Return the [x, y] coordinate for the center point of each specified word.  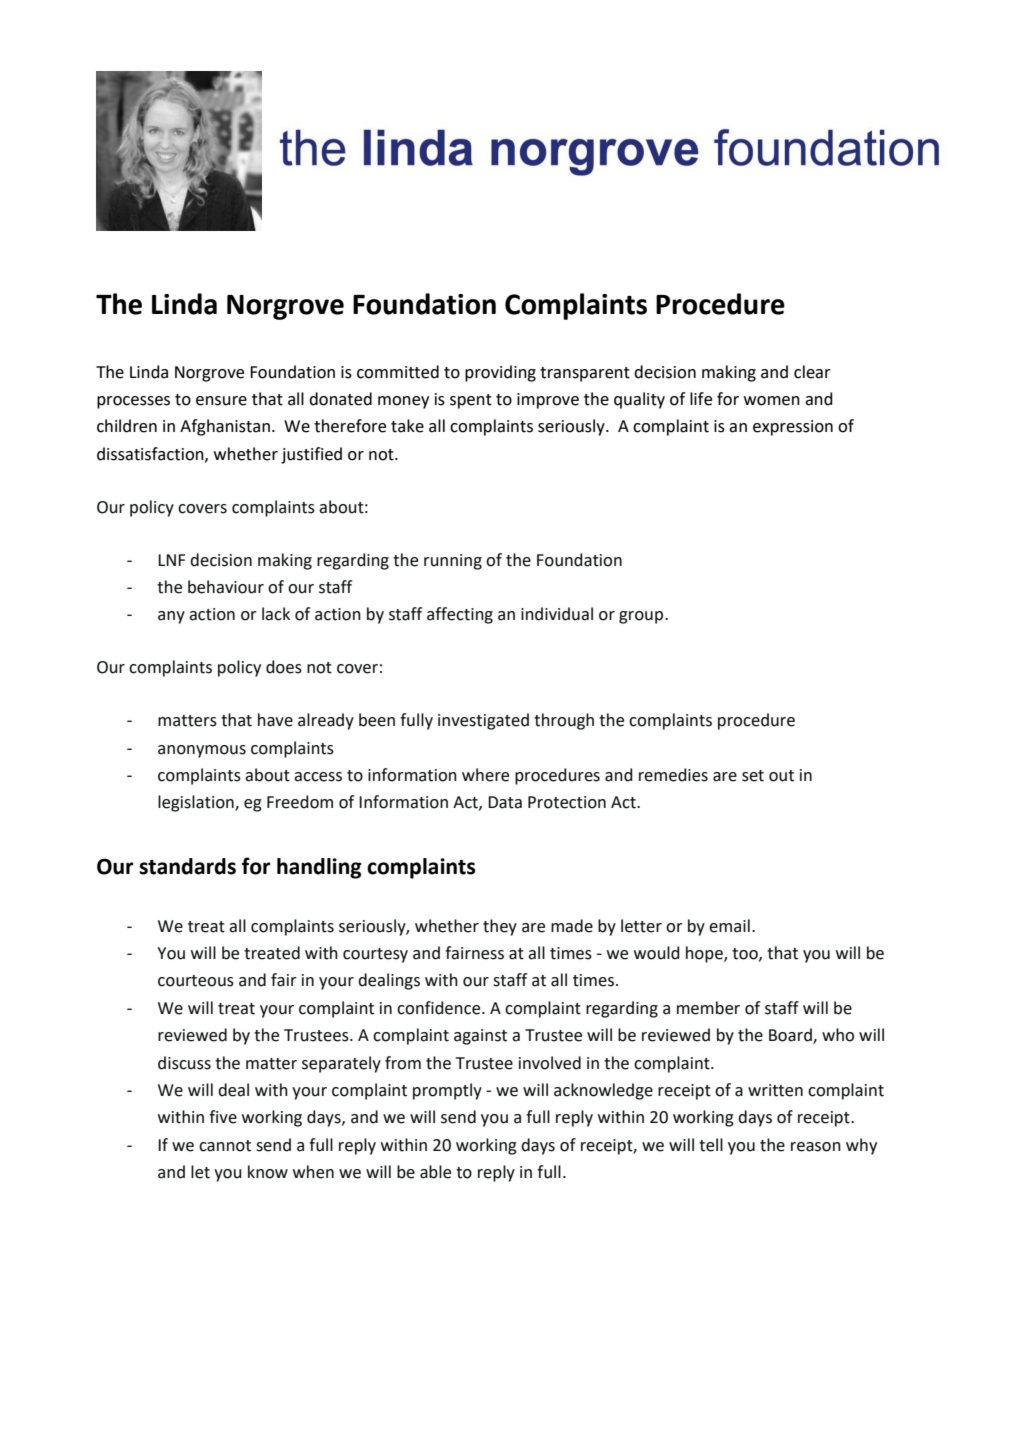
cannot [225, 1146]
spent [471, 401]
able [435, 1172]
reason [816, 1147]
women [772, 401]
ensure [221, 401]
